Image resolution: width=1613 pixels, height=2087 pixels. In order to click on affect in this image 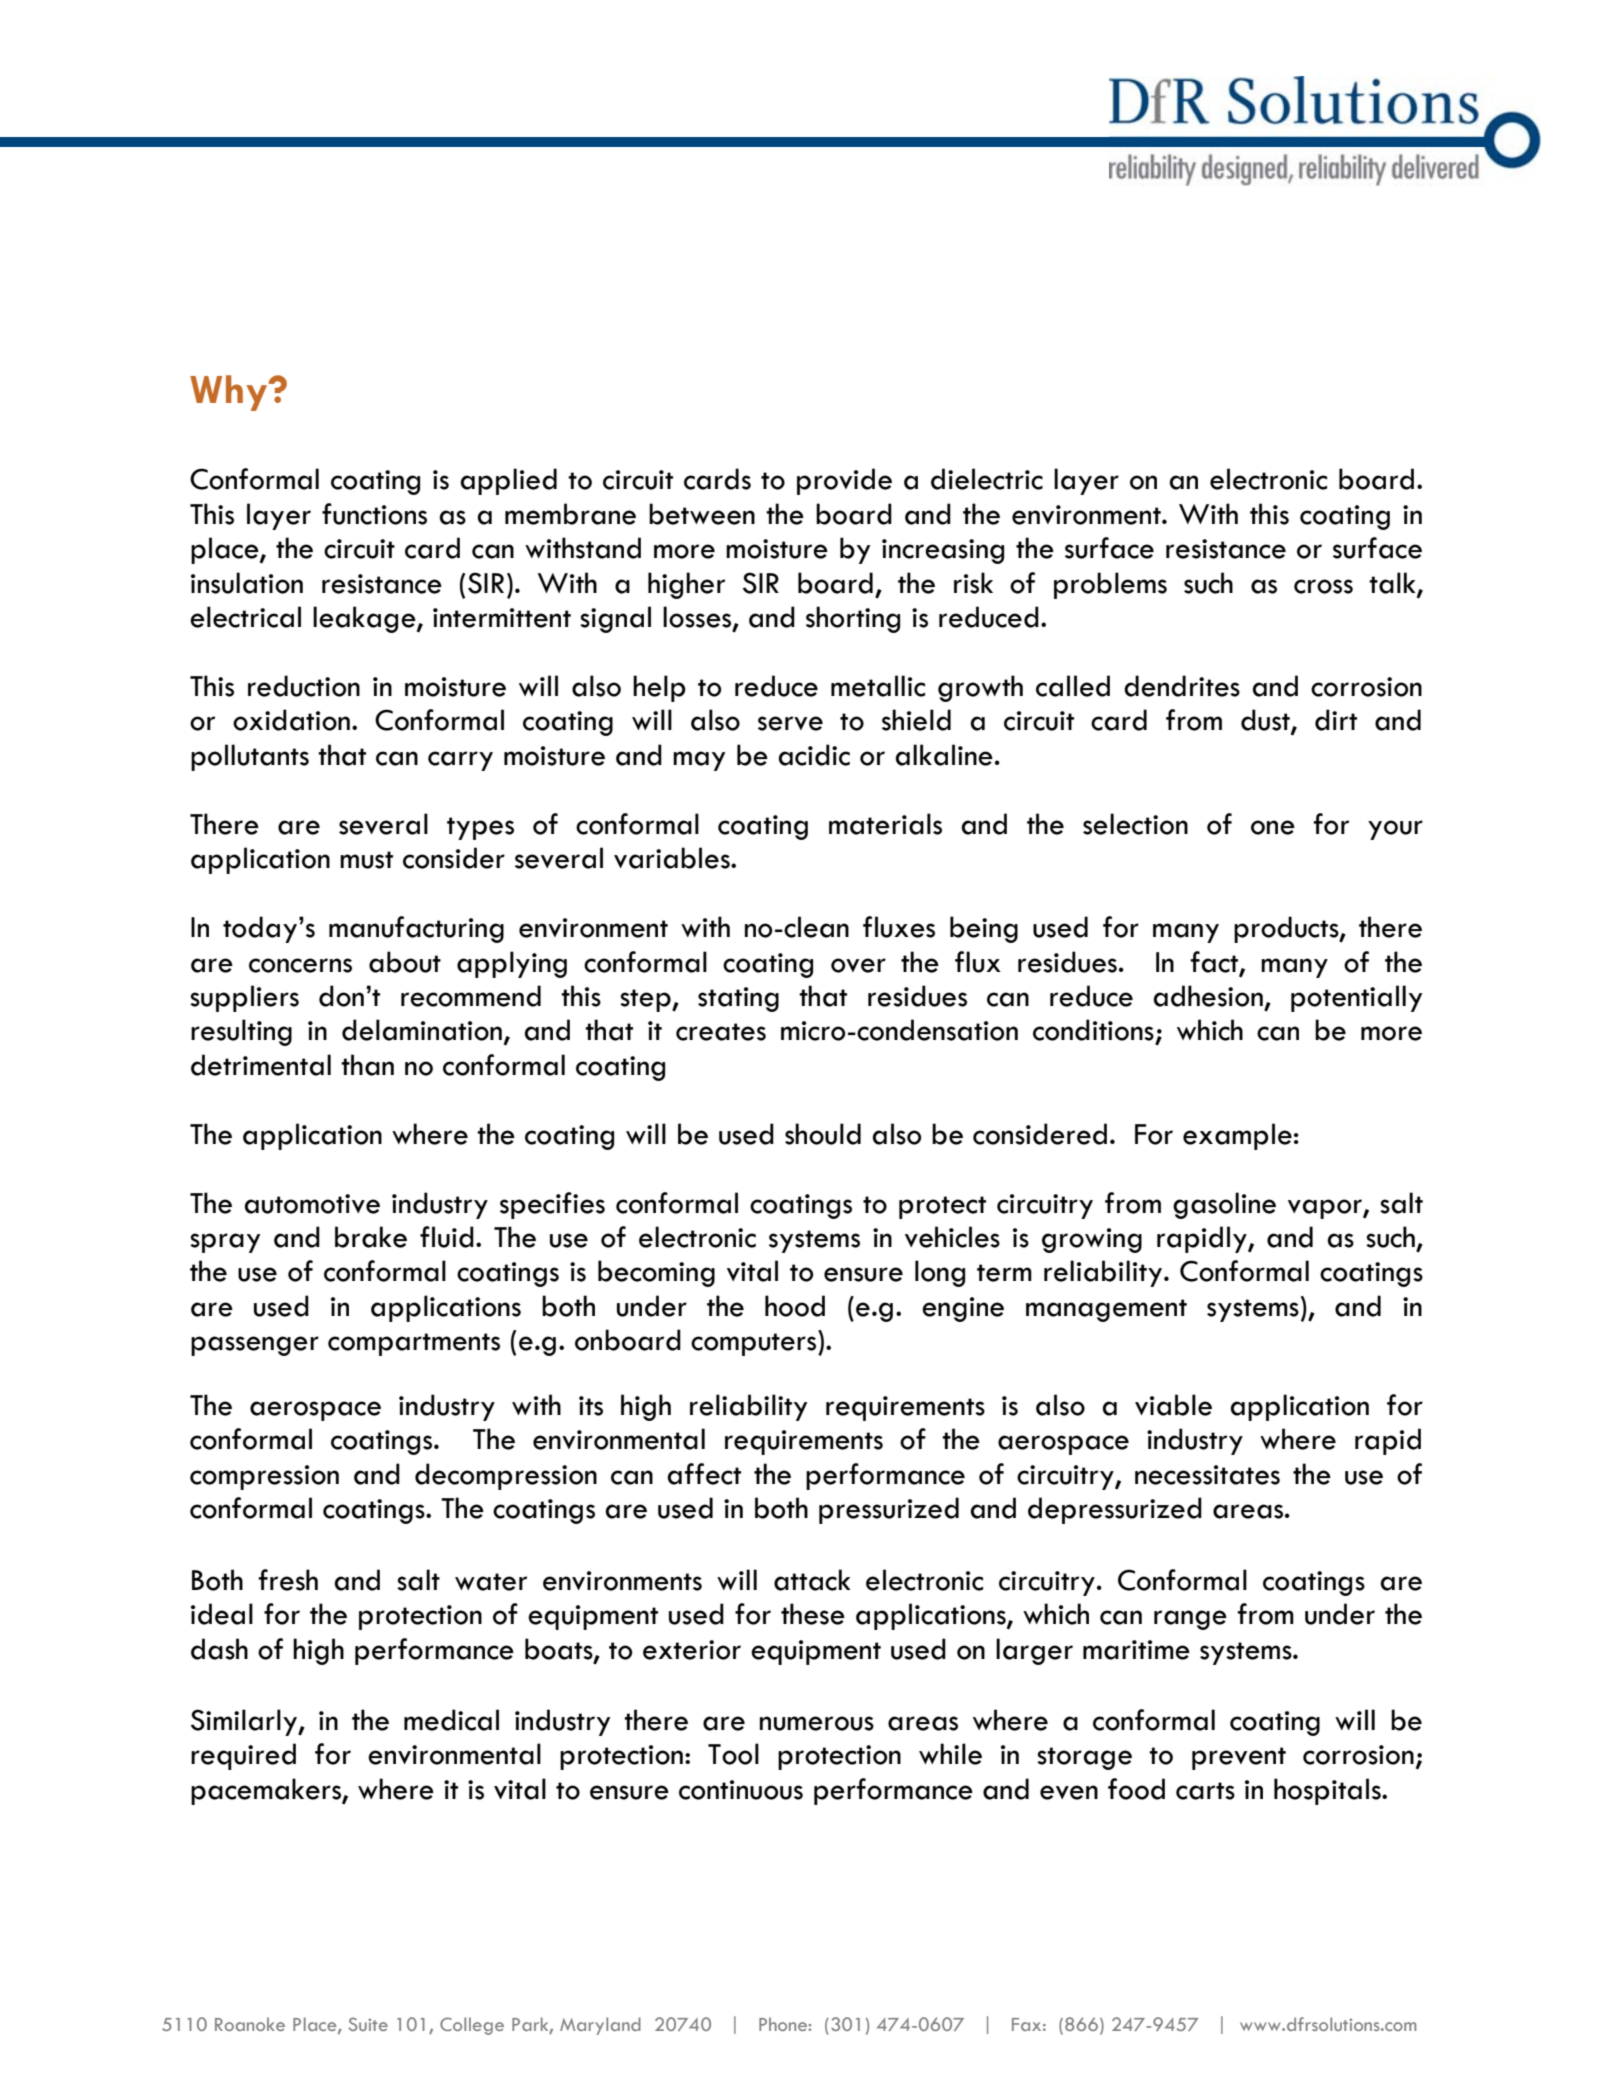, I will do `click(704, 1474)`.
